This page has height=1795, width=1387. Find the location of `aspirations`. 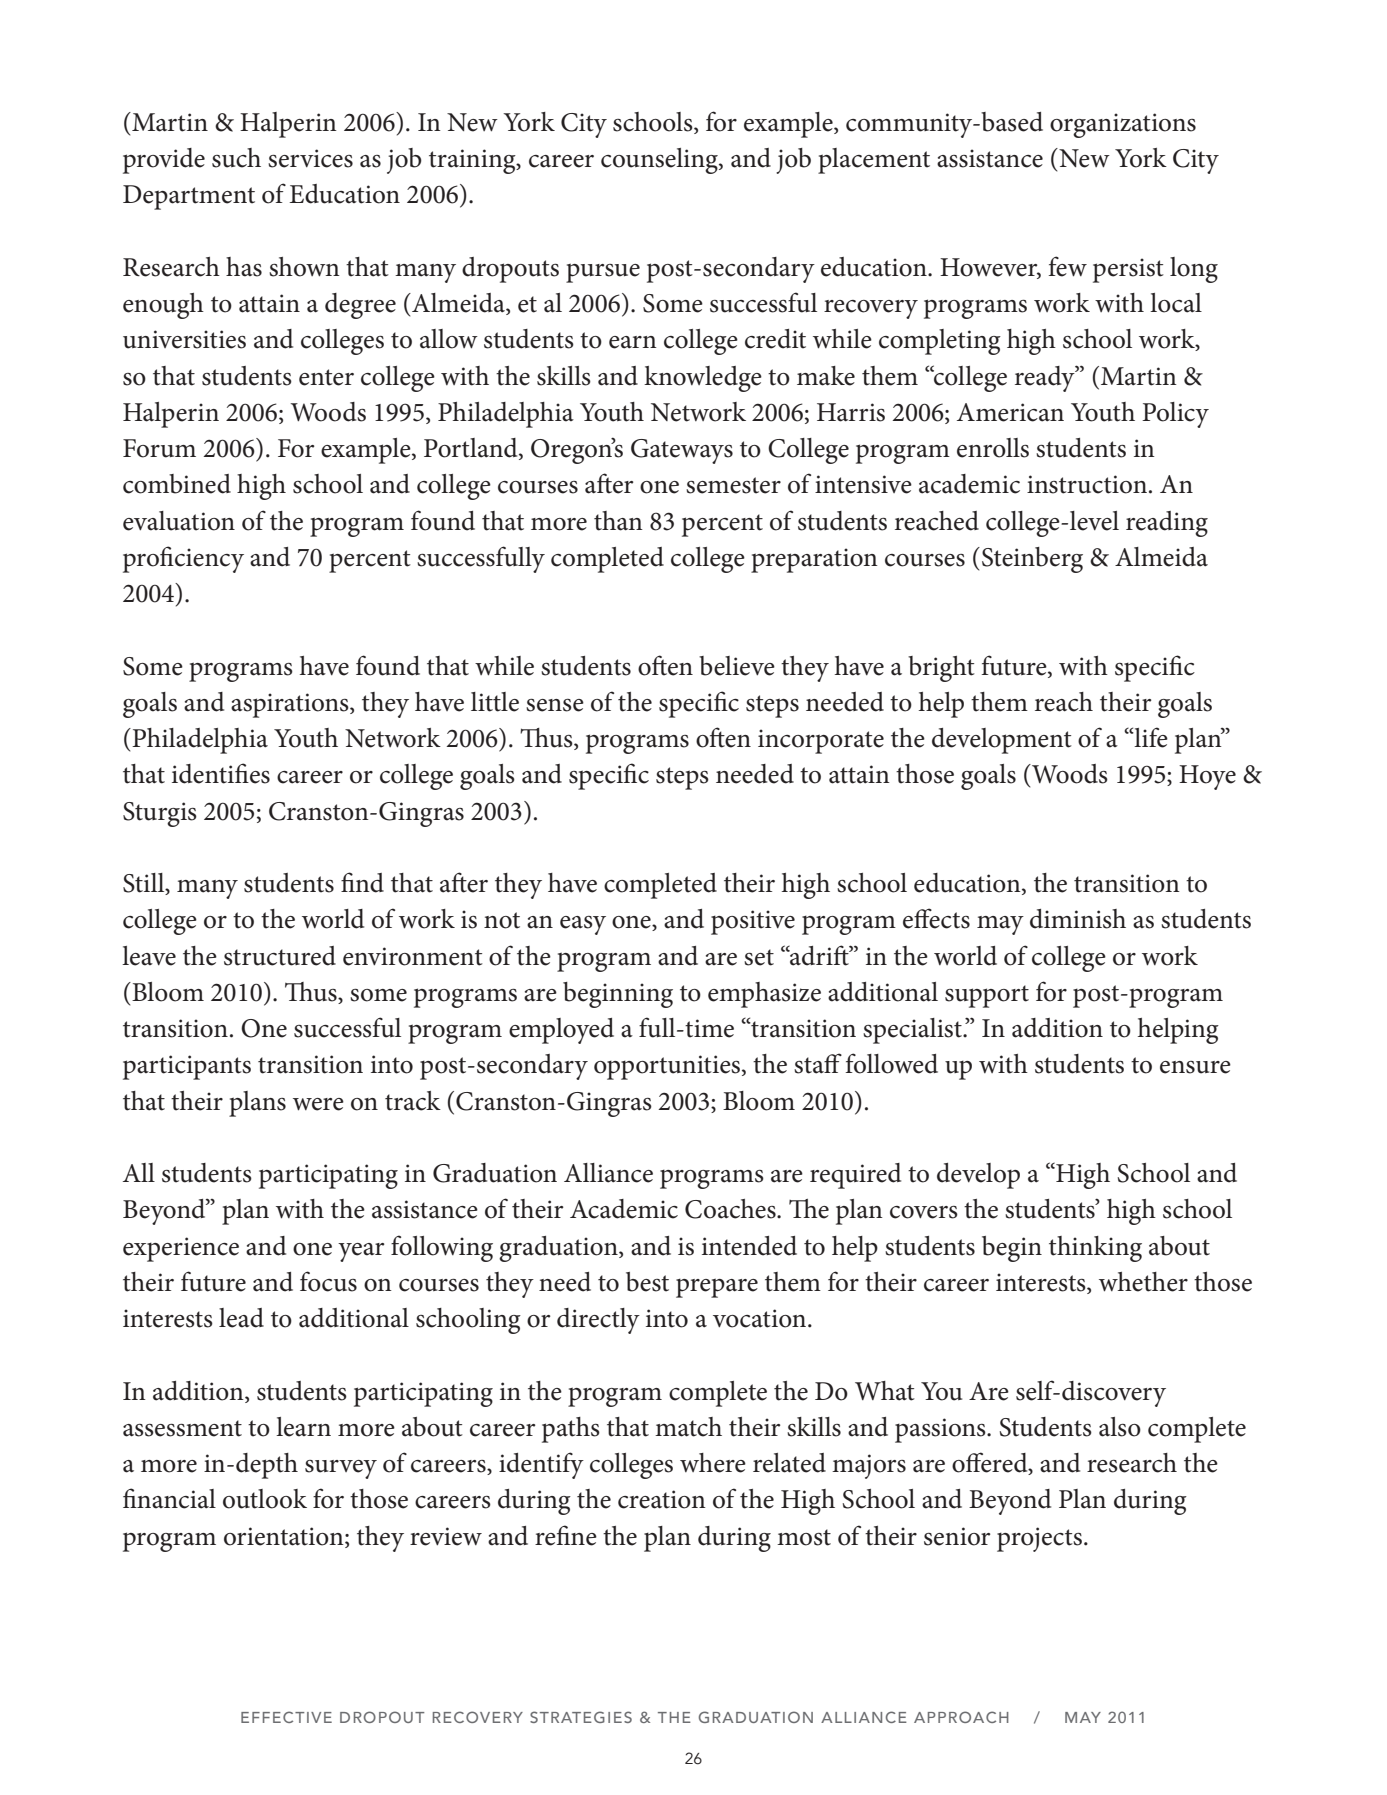

aspirations is located at coordinates (291, 705).
